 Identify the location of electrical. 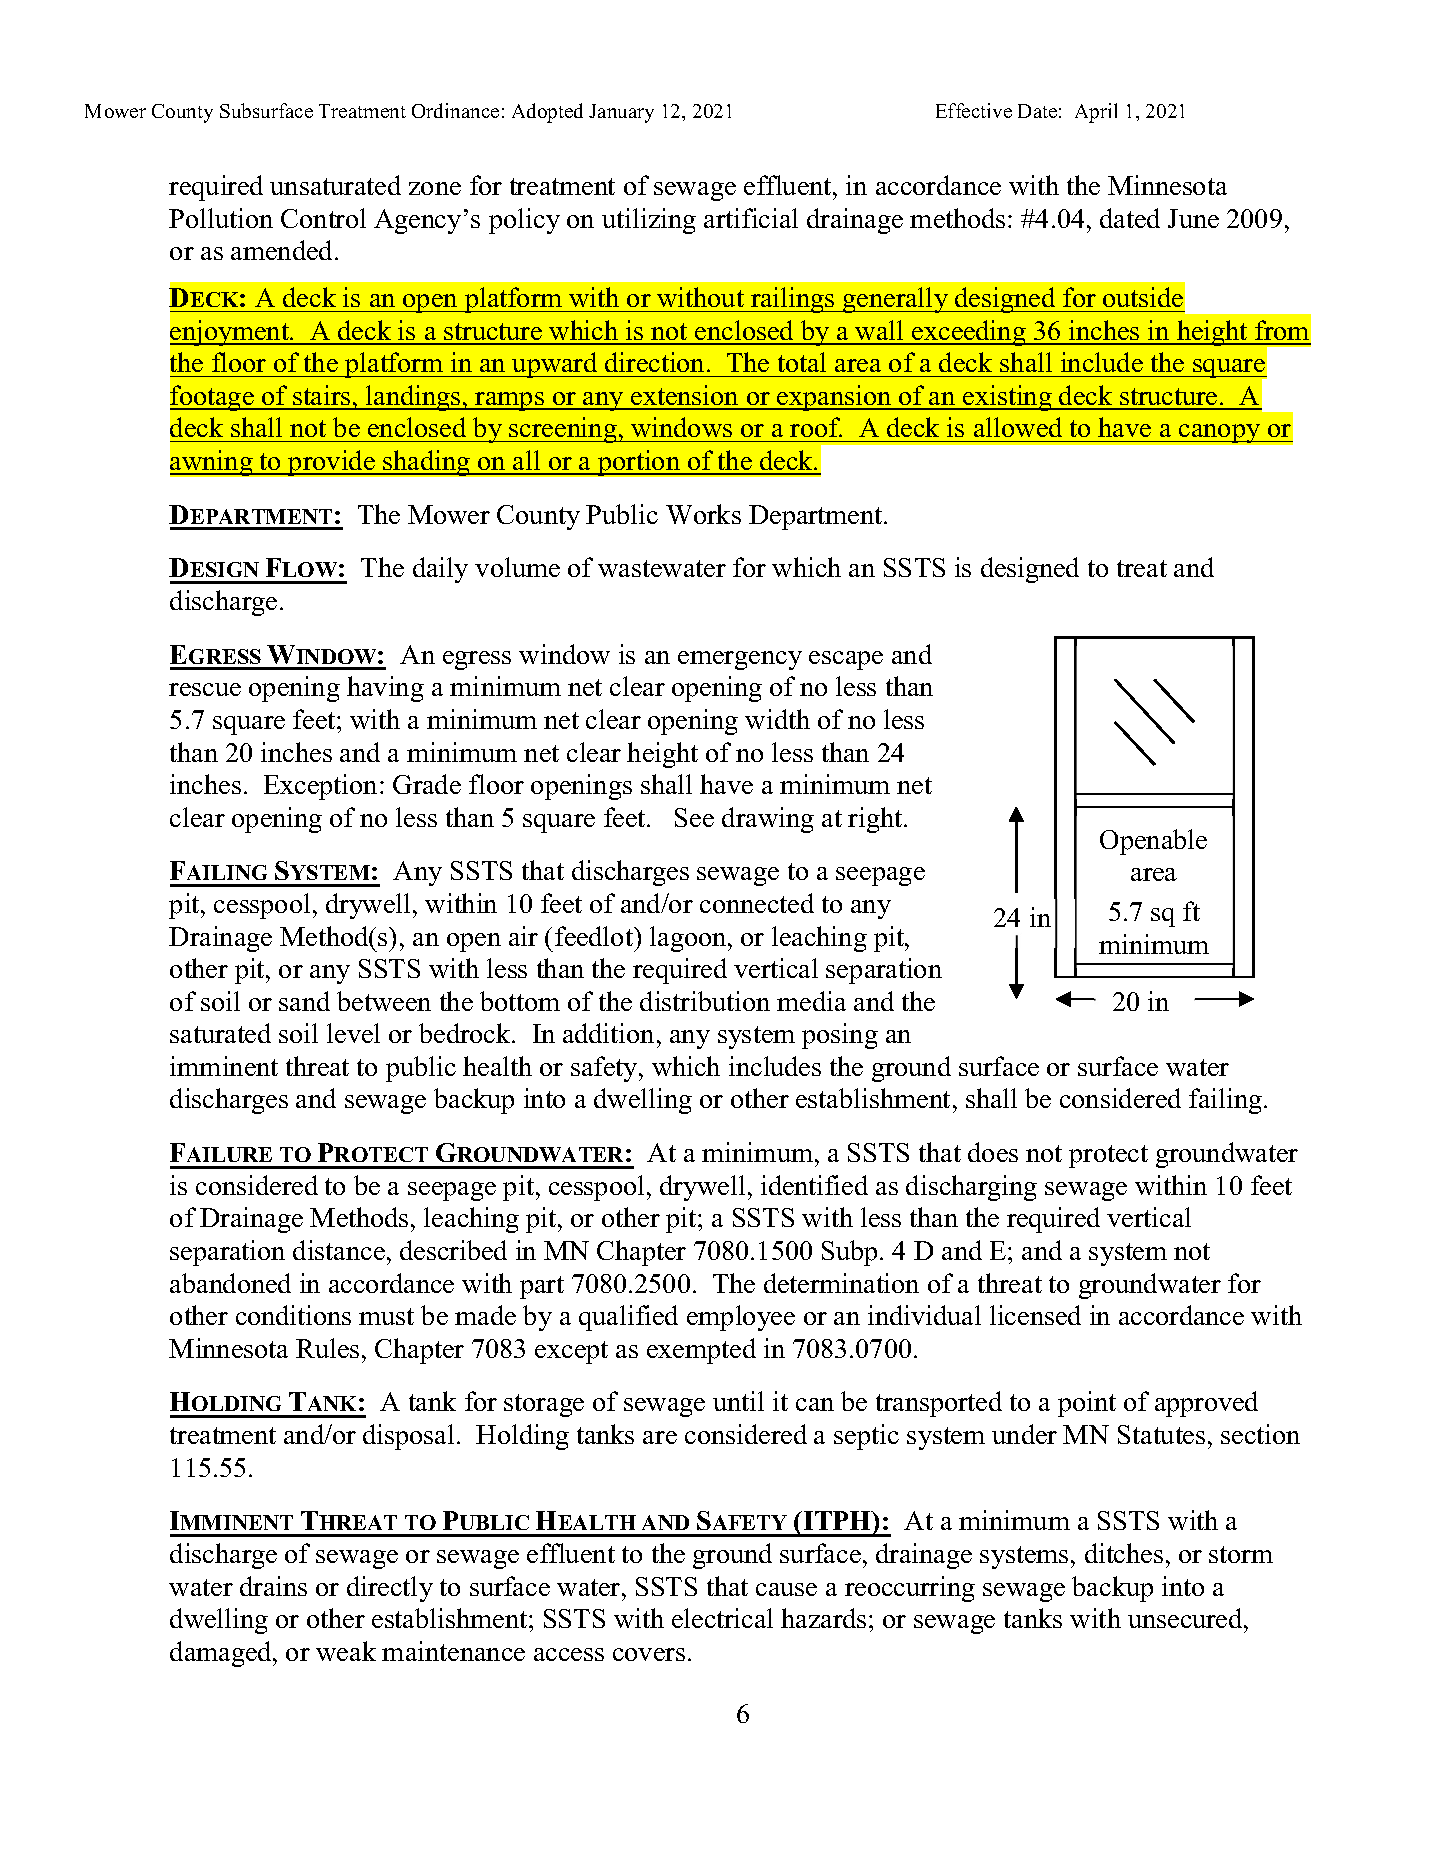
(722, 1618).
